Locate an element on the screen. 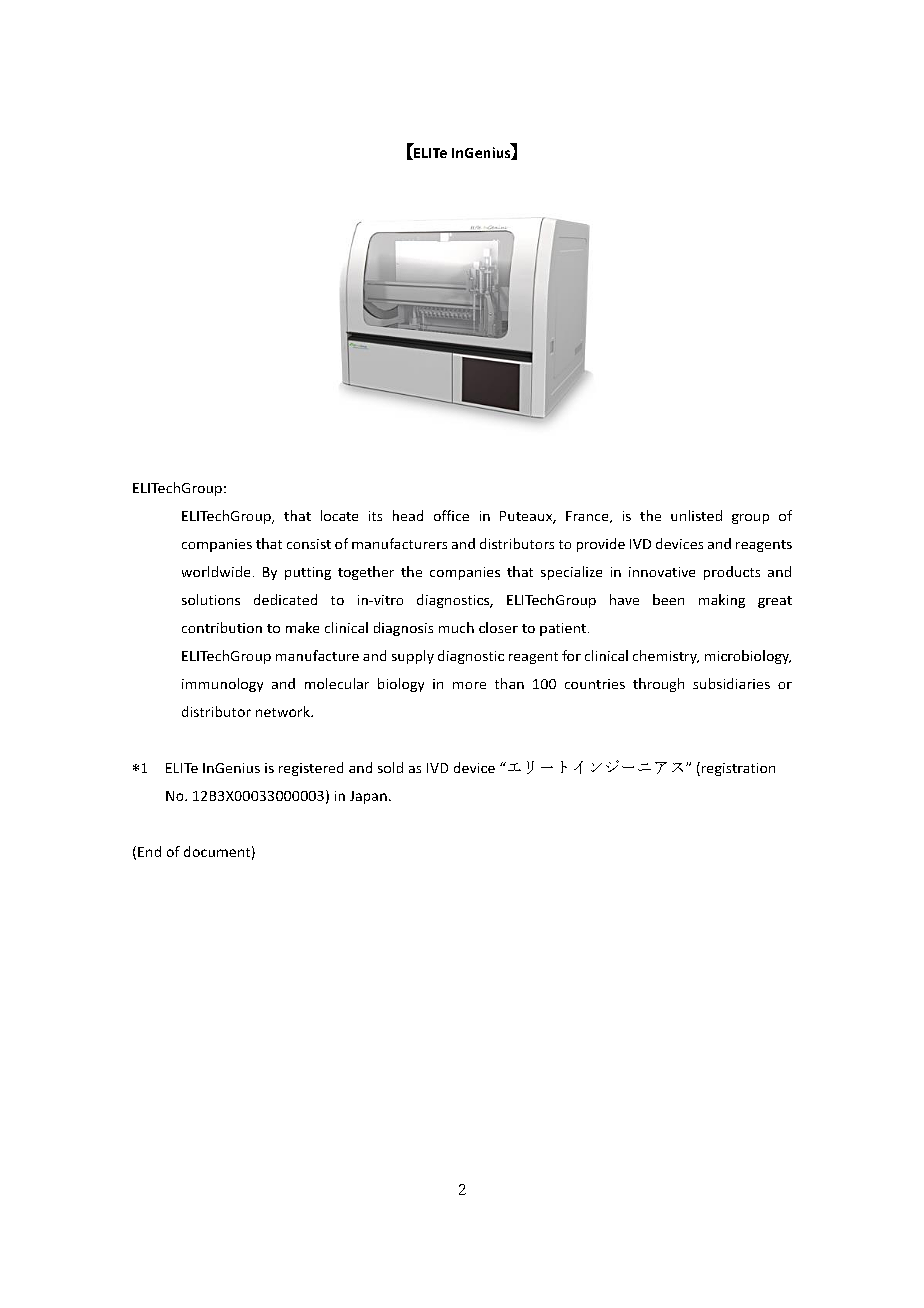  Japan is located at coordinates (368, 797).
